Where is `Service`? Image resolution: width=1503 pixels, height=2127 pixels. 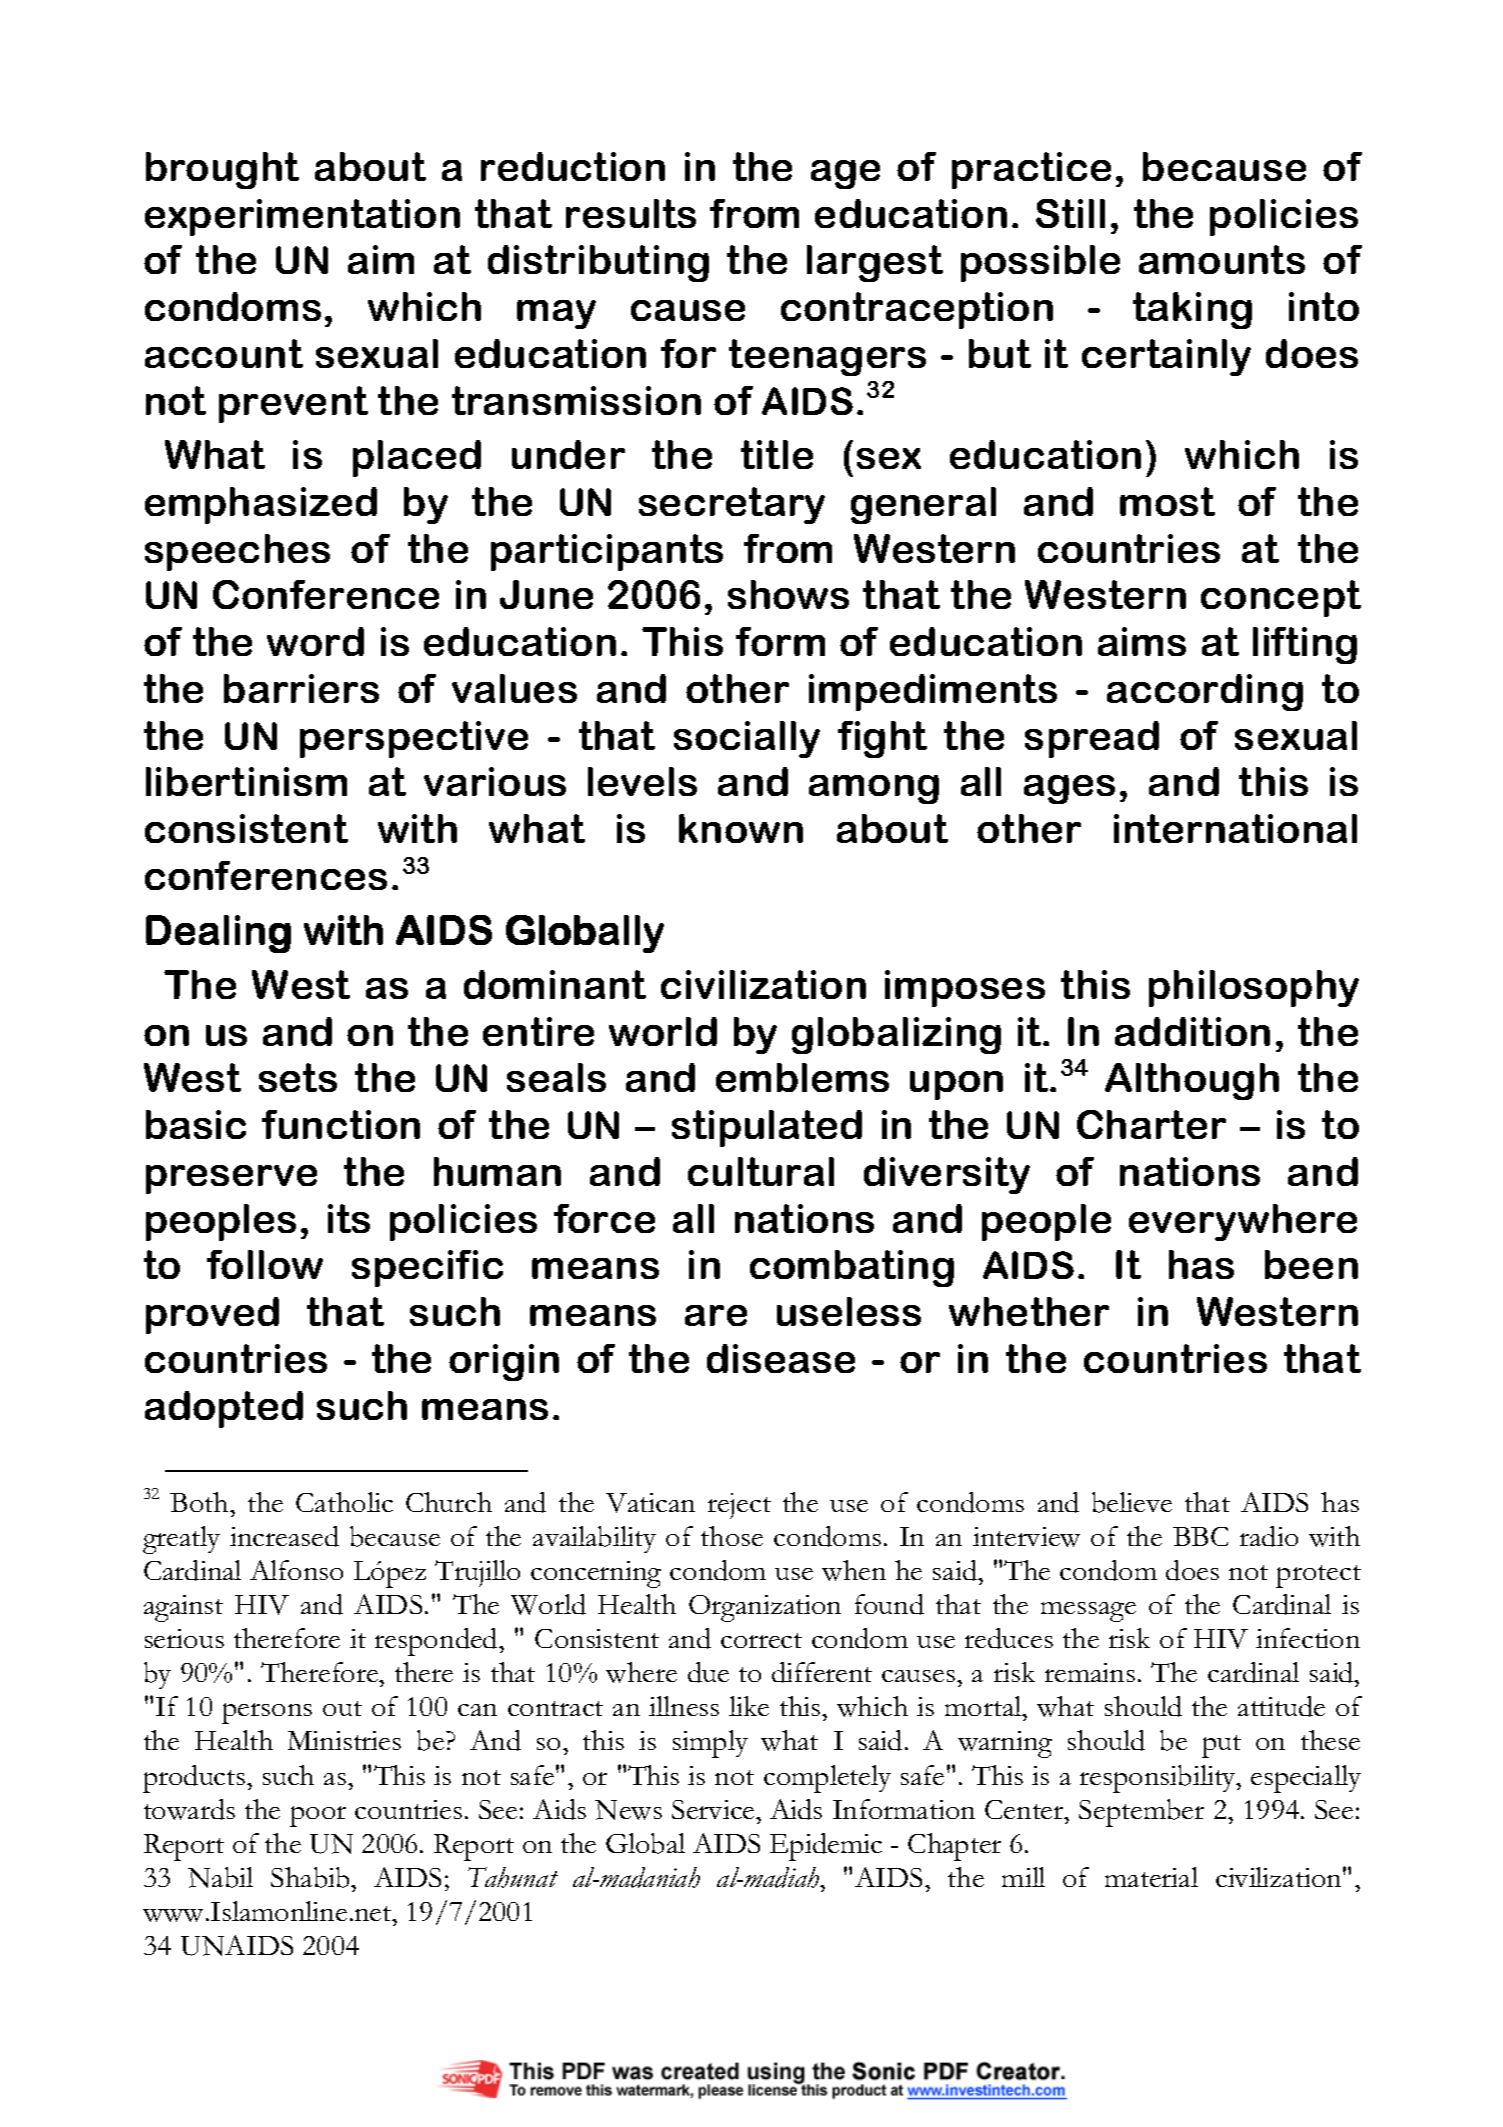 Service is located at coordinates (714, 1809).
